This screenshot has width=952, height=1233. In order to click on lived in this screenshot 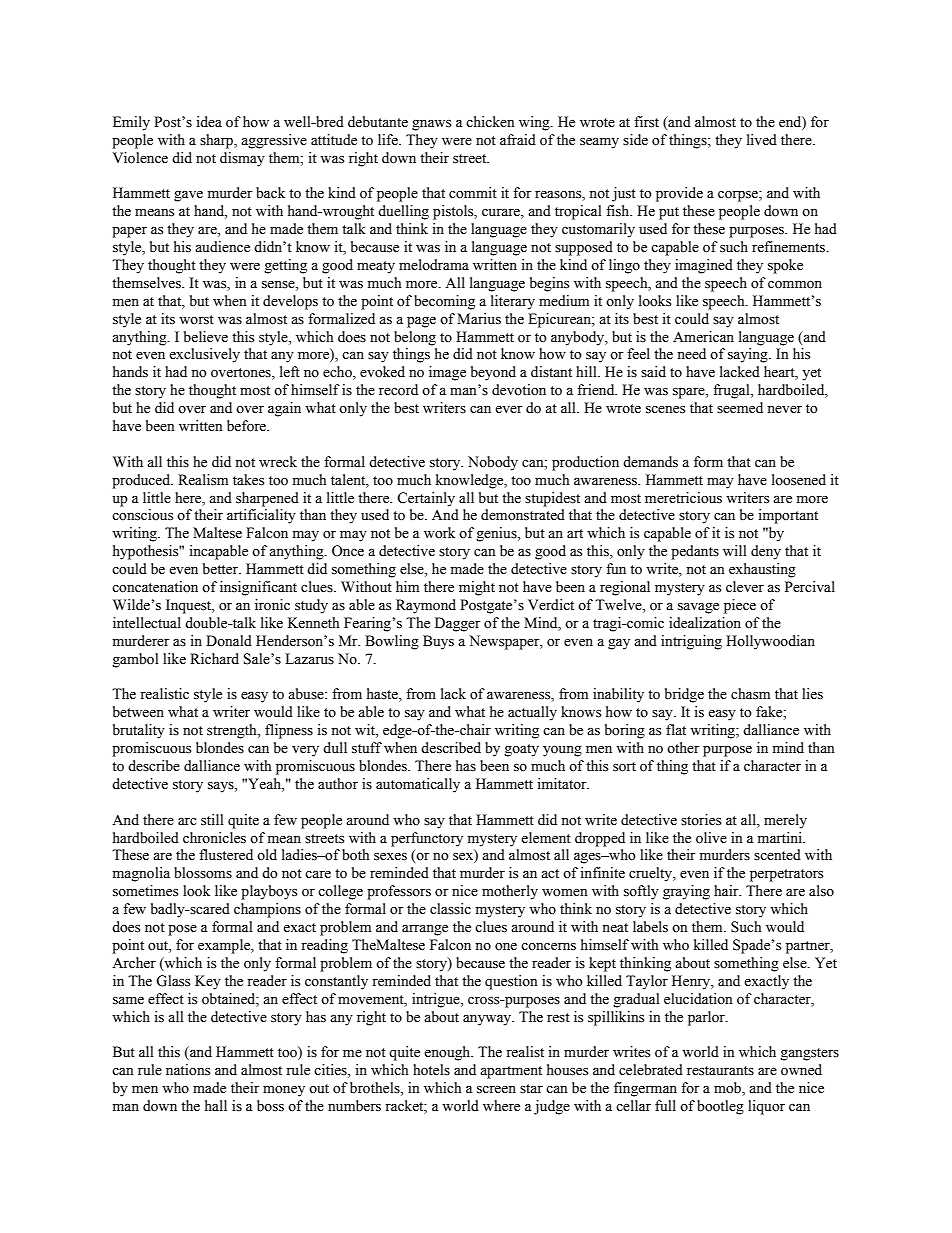, I will do `click(762, 140)`.
